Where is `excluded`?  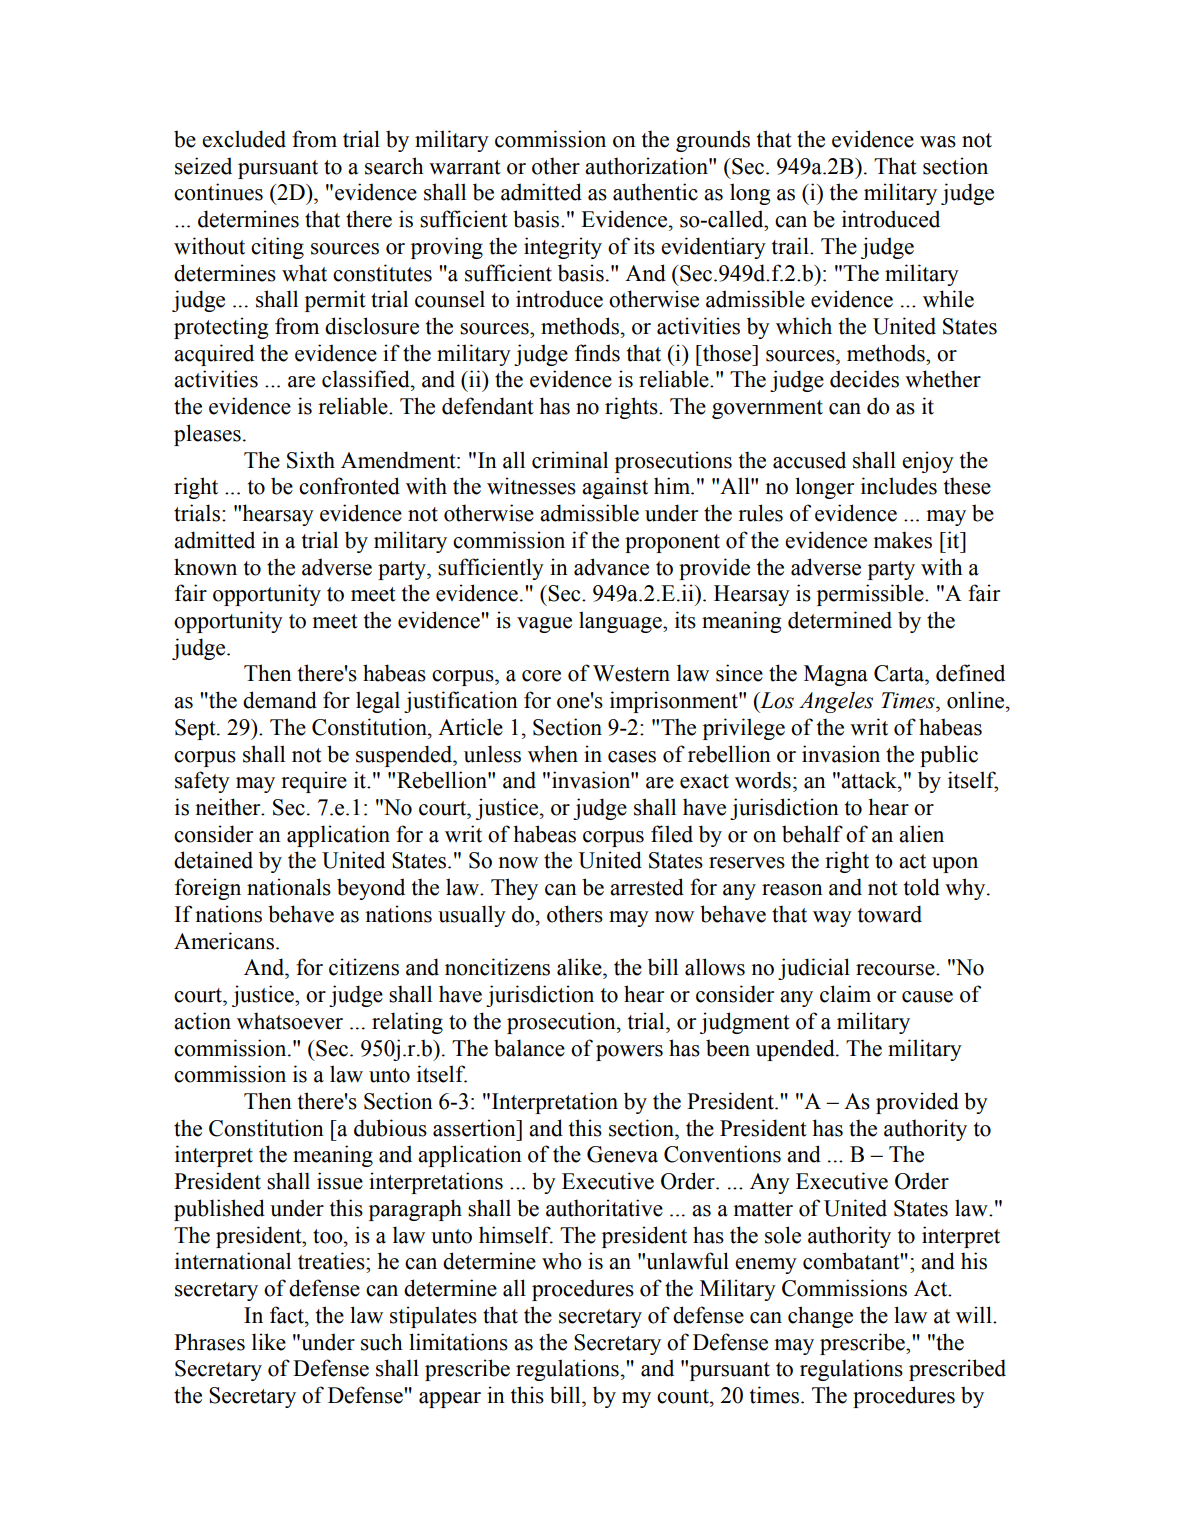
excluded is located at coordinates (244, 139).
